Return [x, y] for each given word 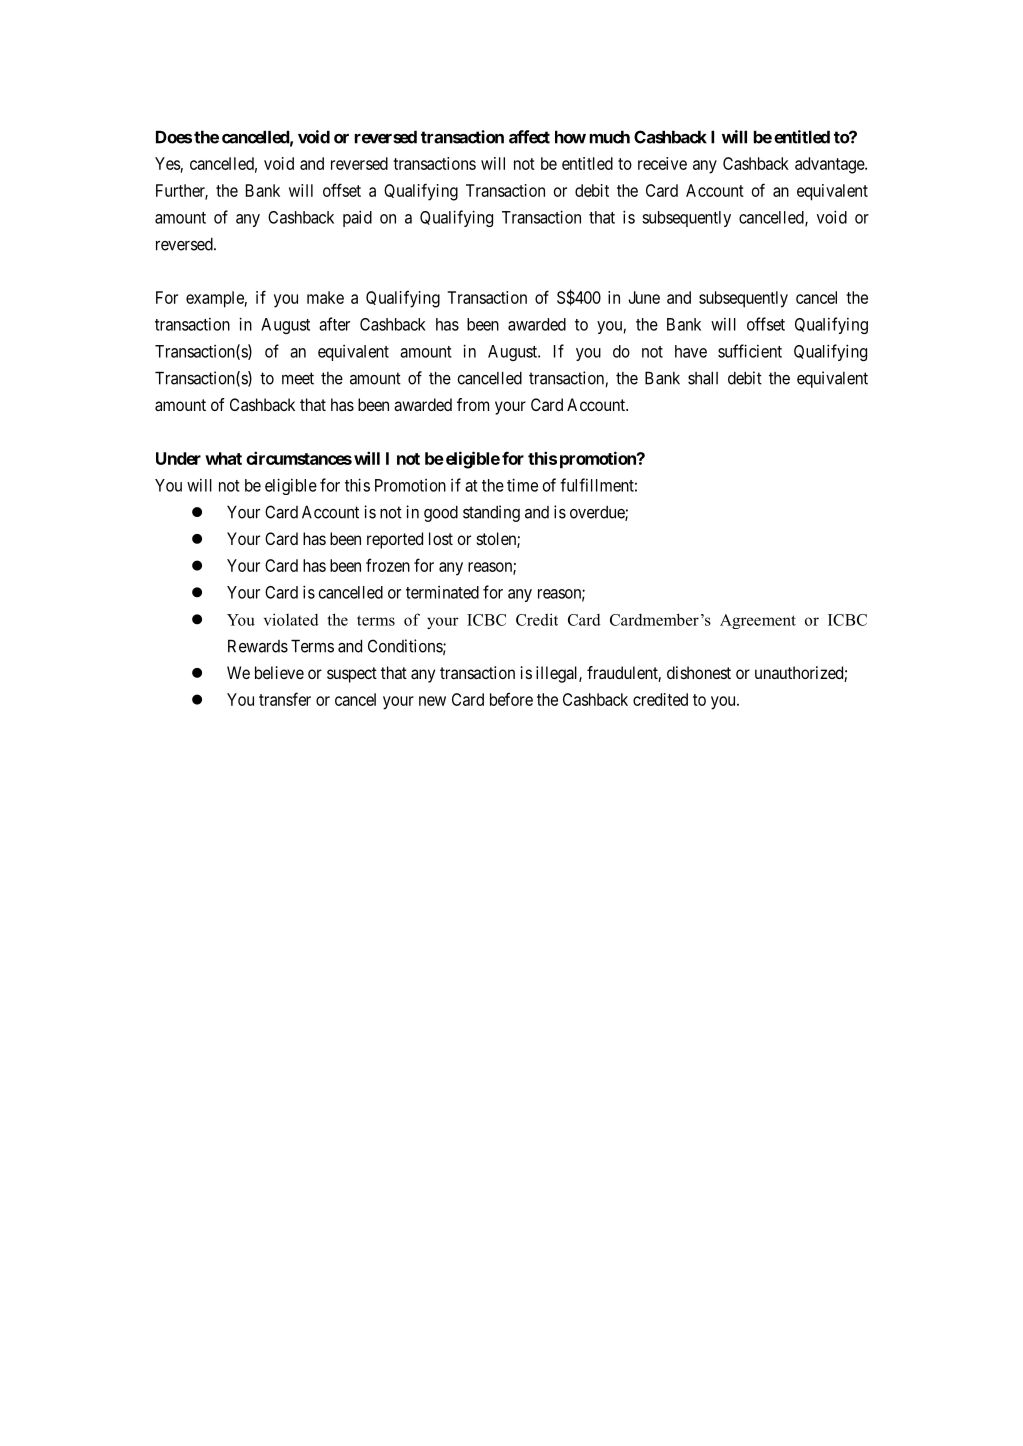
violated [291, 619]
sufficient [750, 351]
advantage [830, 165]
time [522, 485]
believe [279, 672]
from [473, 404]
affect [529, 137]
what [223, 458]
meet [298, 378]
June [644, 297]
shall [703, 378]
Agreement [758, 621]
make [325, 297]
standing [491, 513]
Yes [167, 163]
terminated [442, 592]
